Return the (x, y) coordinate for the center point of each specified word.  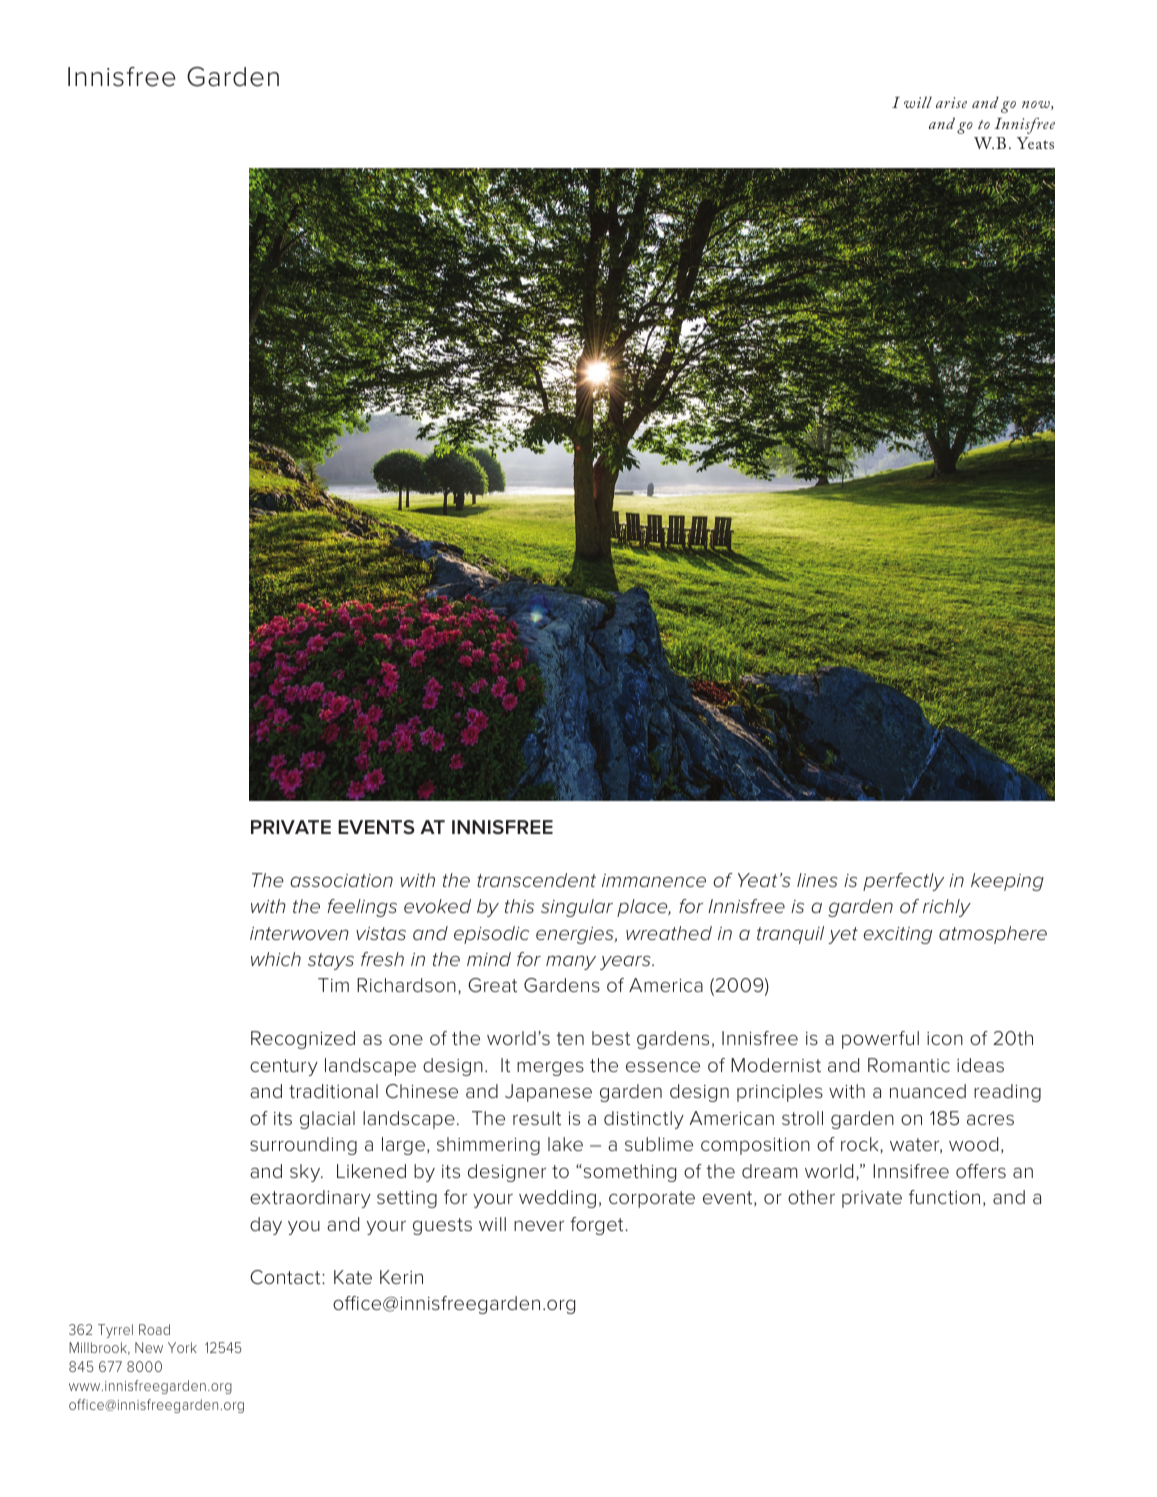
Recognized (303, 1040)
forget (598, 1226)
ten (570, 1038)
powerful (880, 1040)
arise (951, 102)
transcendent (536, 880)
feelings (362, 908)
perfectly (903, 882)
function (944, 1197)
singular (577, 908)
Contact (286, 1277)
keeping (1007, 882)
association (341, 880)
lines (817, 880)
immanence (654, 880)
